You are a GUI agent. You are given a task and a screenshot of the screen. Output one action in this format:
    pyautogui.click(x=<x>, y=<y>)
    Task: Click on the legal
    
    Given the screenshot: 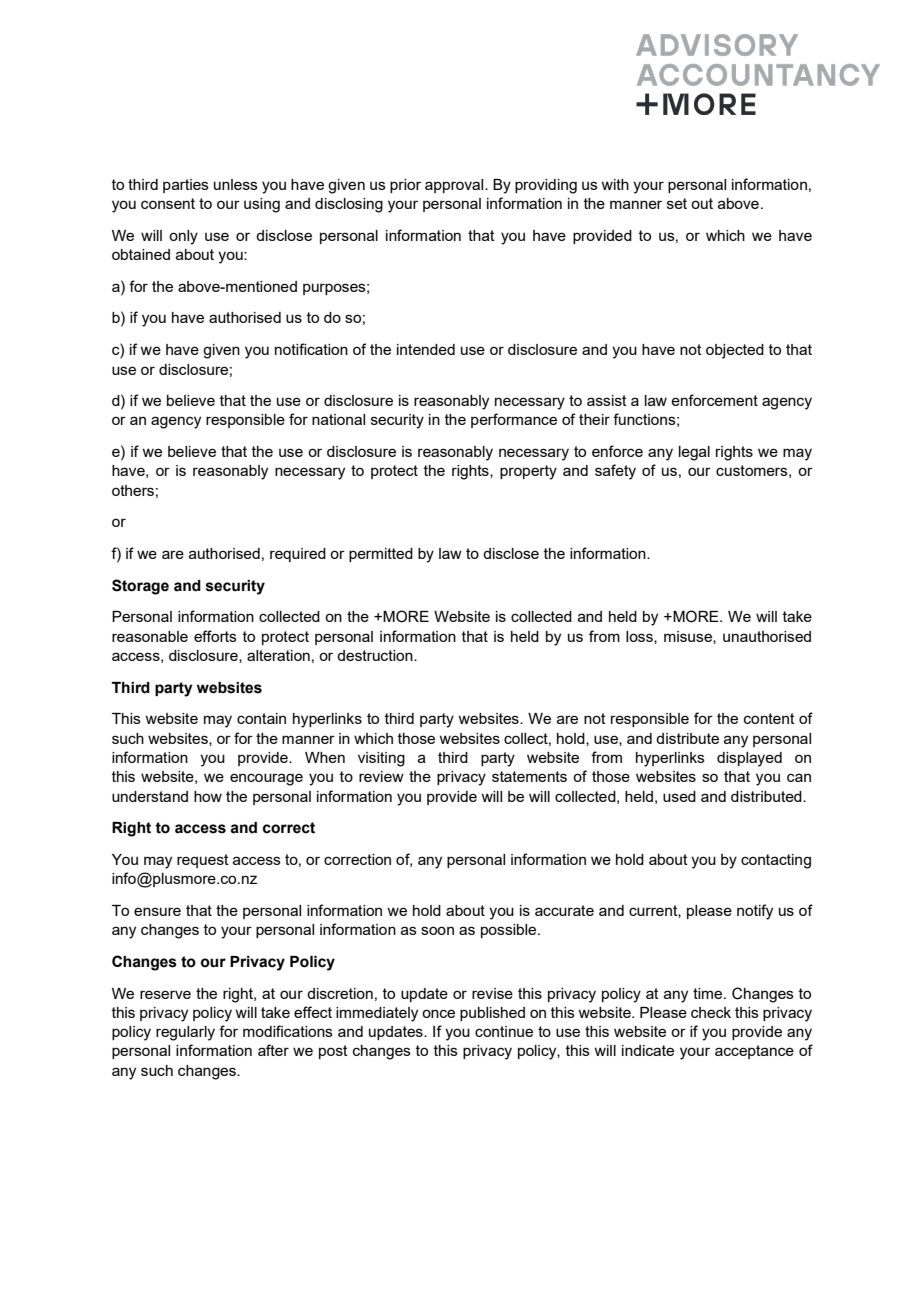 What is the action you would take?
    pyautogui.click(x=694, y=453)
